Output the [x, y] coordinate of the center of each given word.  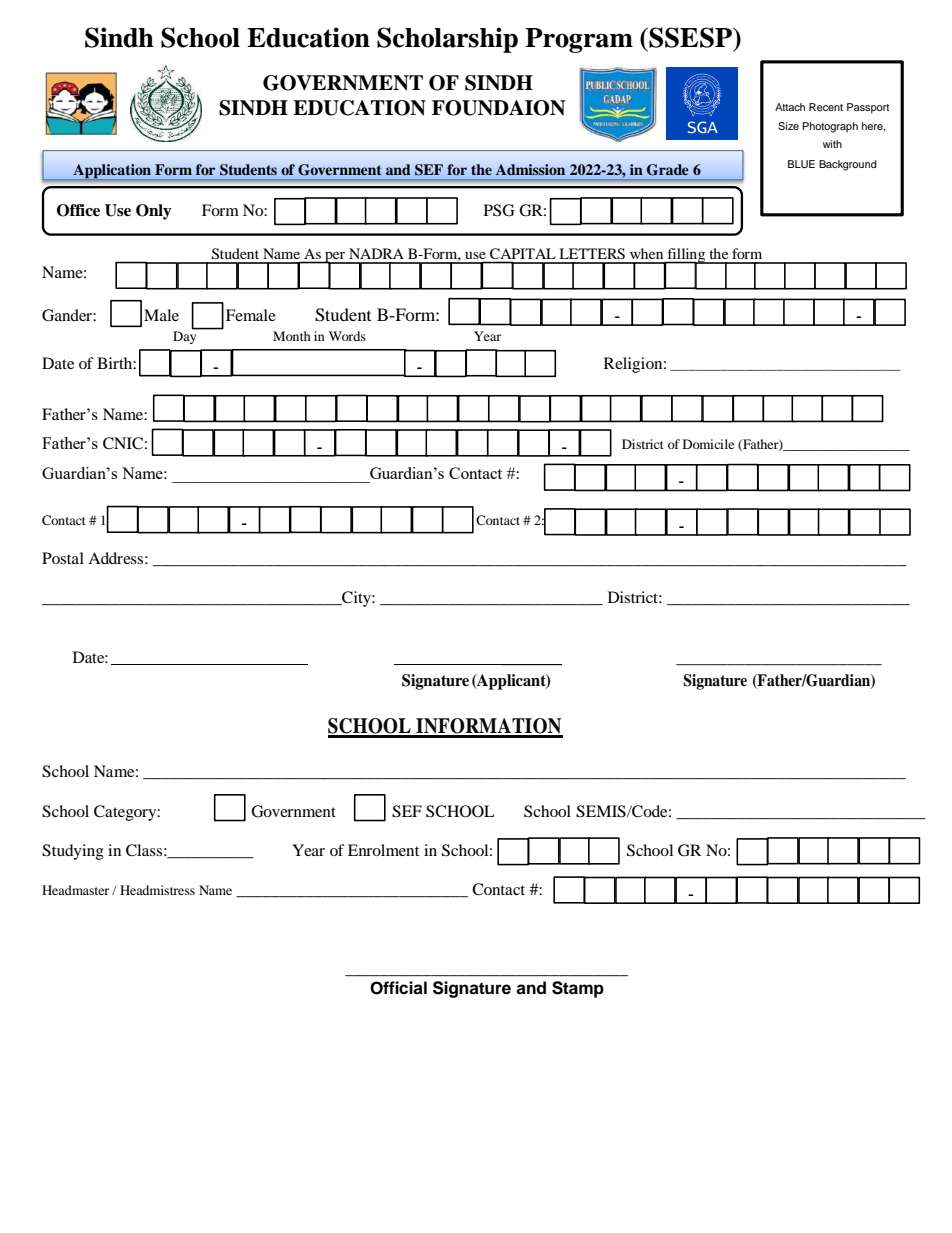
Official [398, 988]
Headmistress [157, 890]
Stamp [578, 989]
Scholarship [447, 40]
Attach [790, 107]
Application [112, 172]
